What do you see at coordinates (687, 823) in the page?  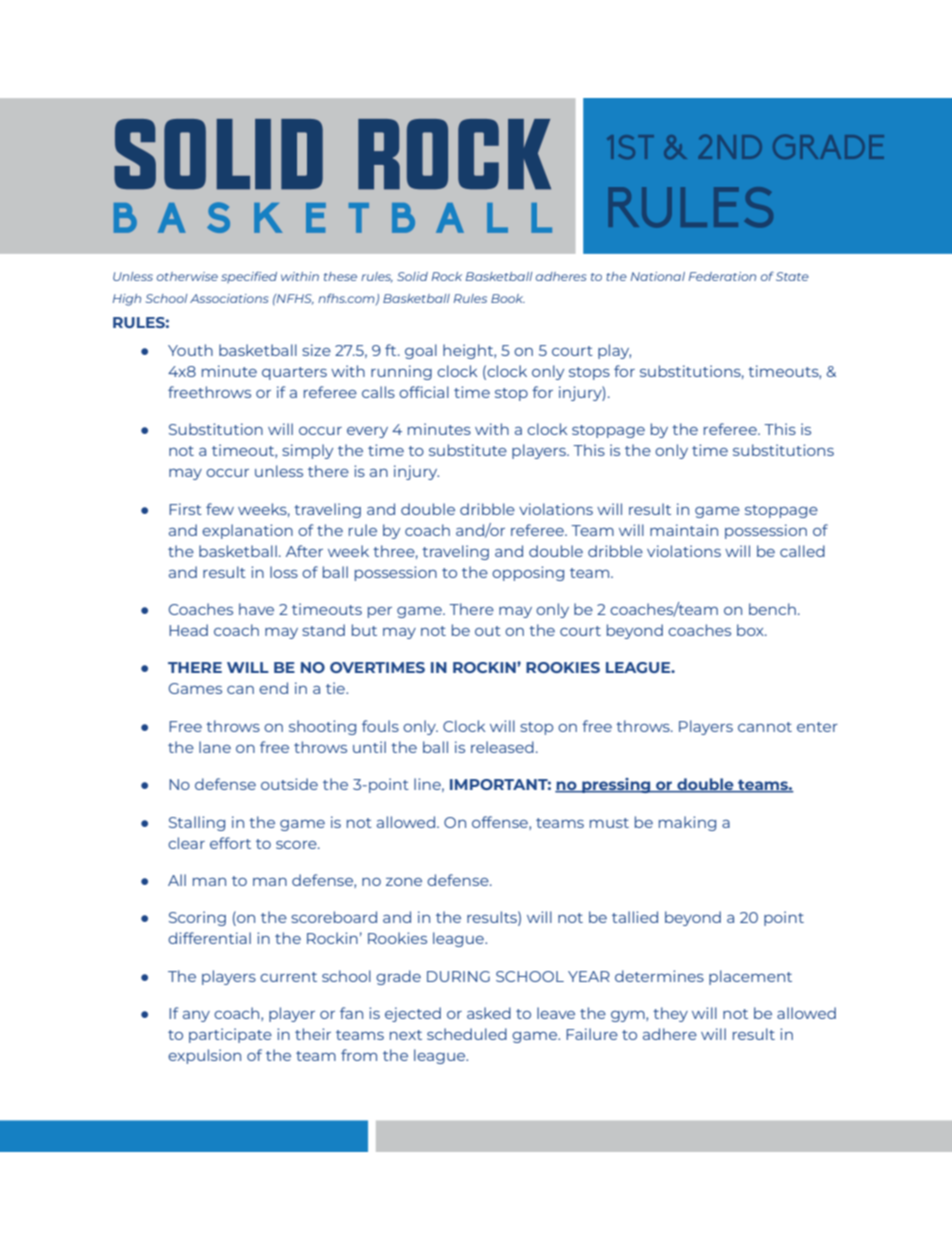 I see `making` at bounding box center [687, 823].
